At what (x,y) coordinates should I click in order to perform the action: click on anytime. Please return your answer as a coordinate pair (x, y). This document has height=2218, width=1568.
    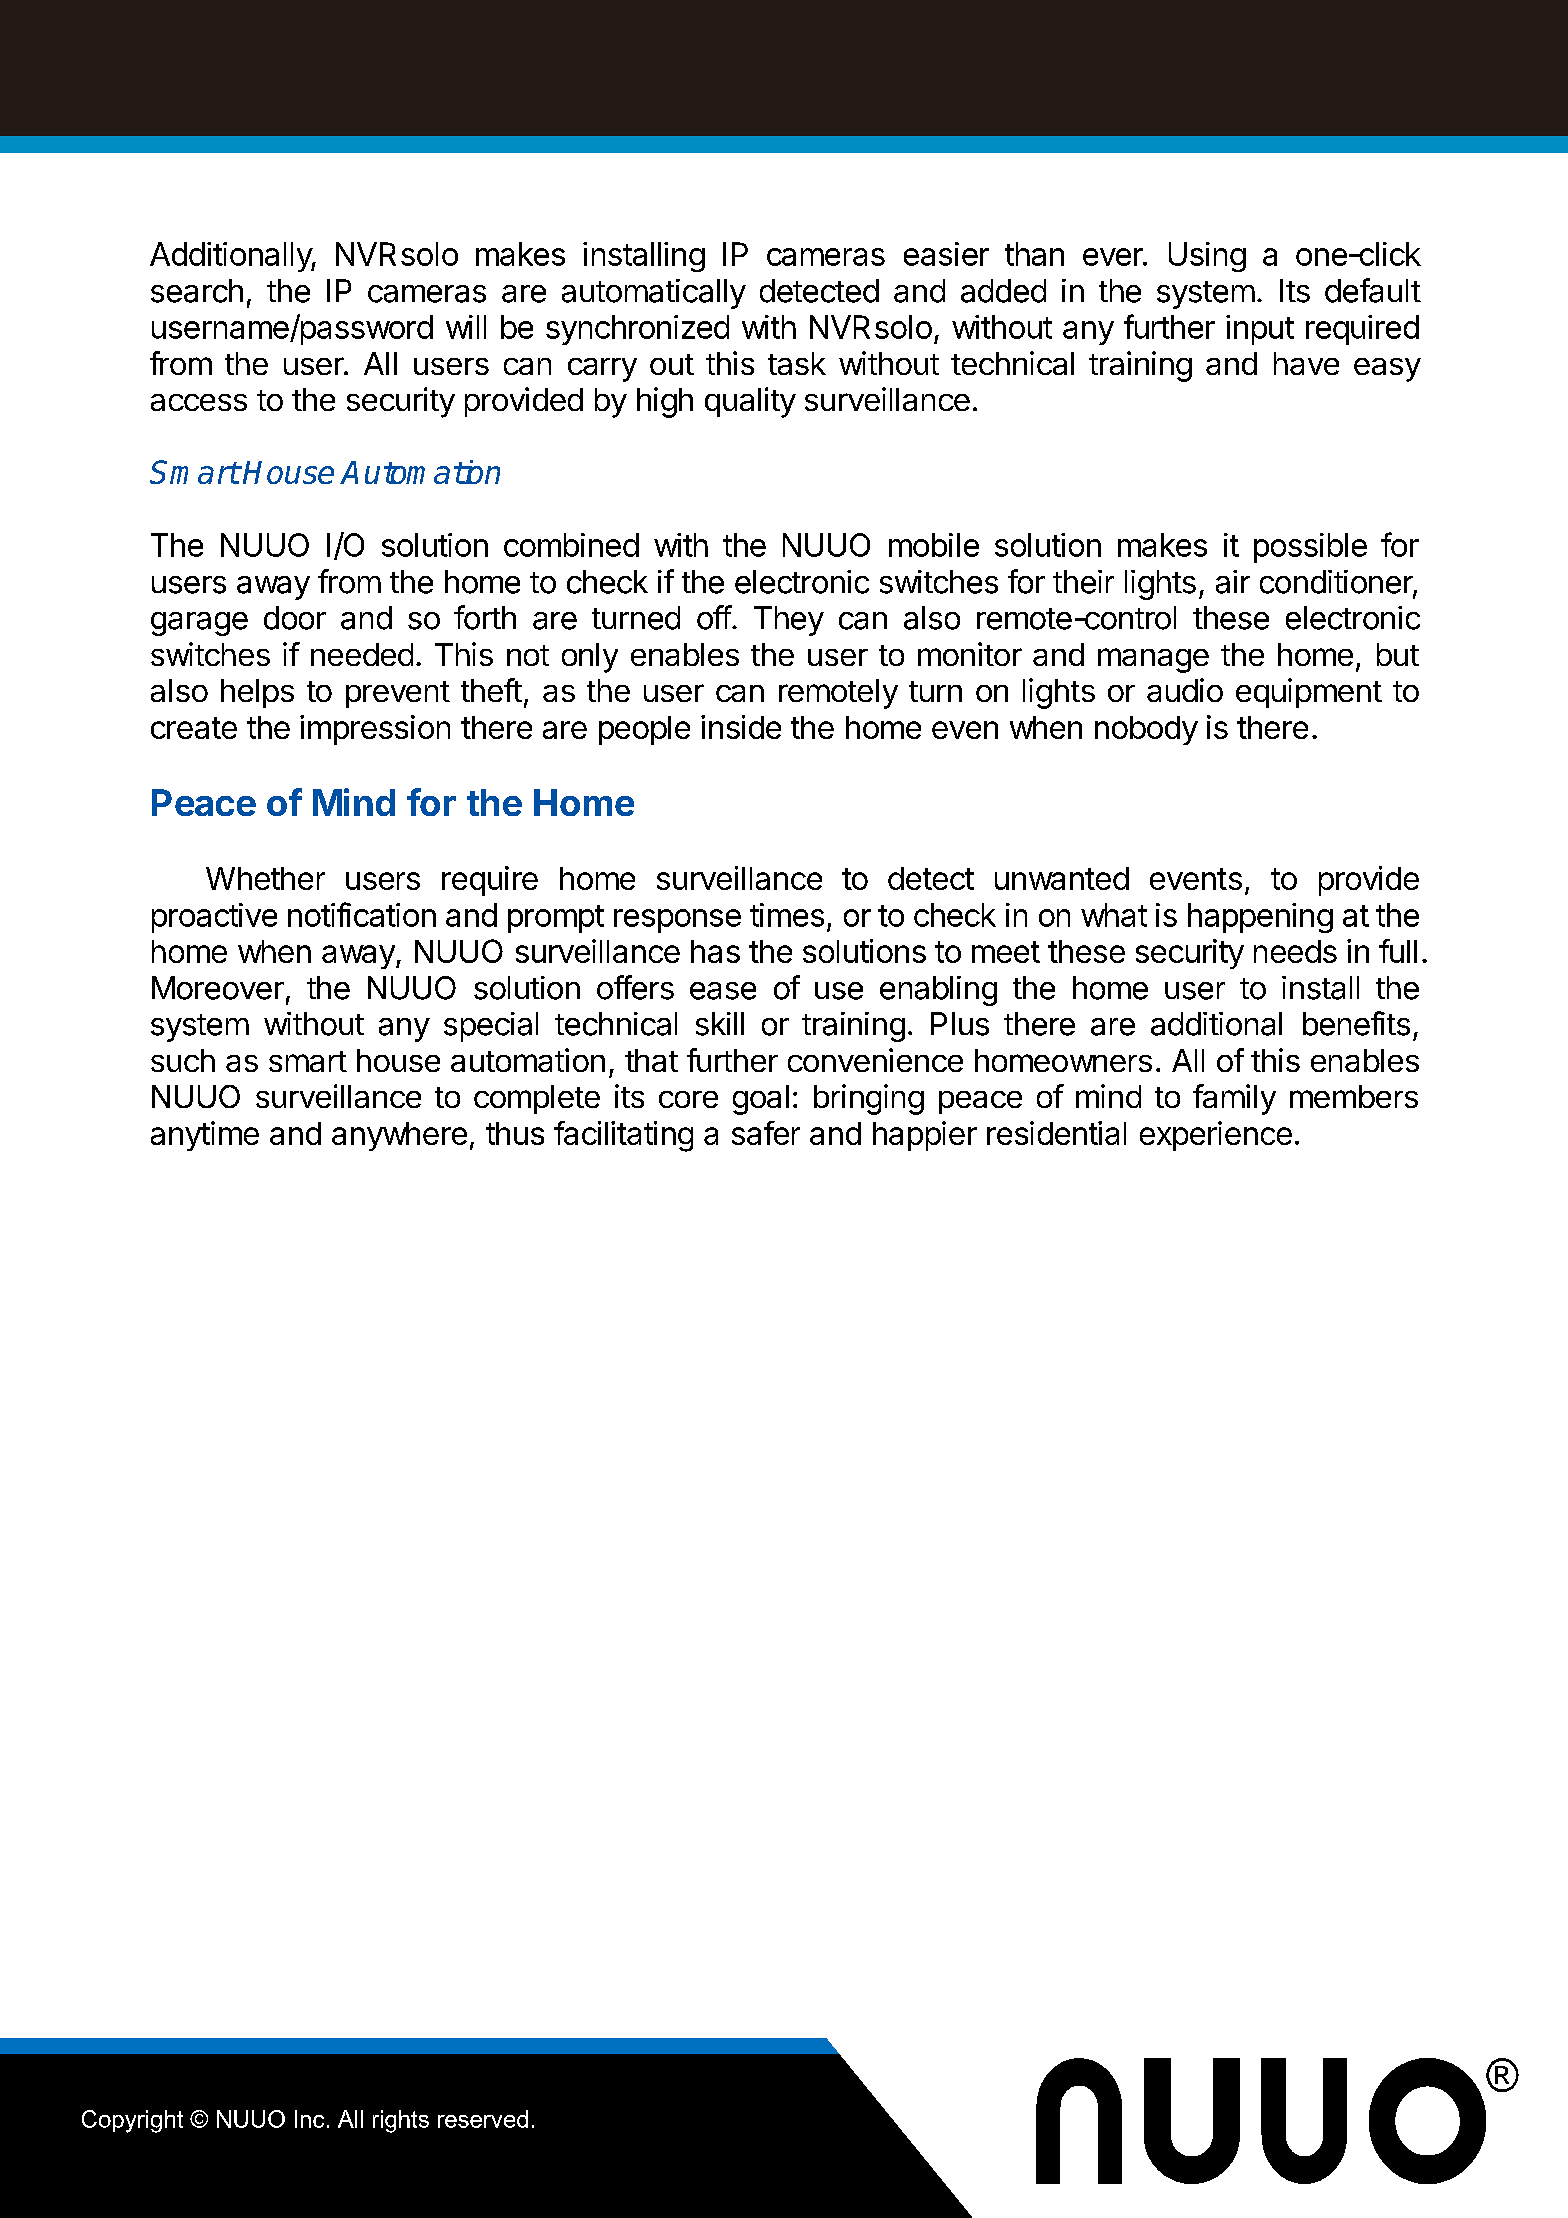
    Looking at the image, I should click on (205, 1136).
